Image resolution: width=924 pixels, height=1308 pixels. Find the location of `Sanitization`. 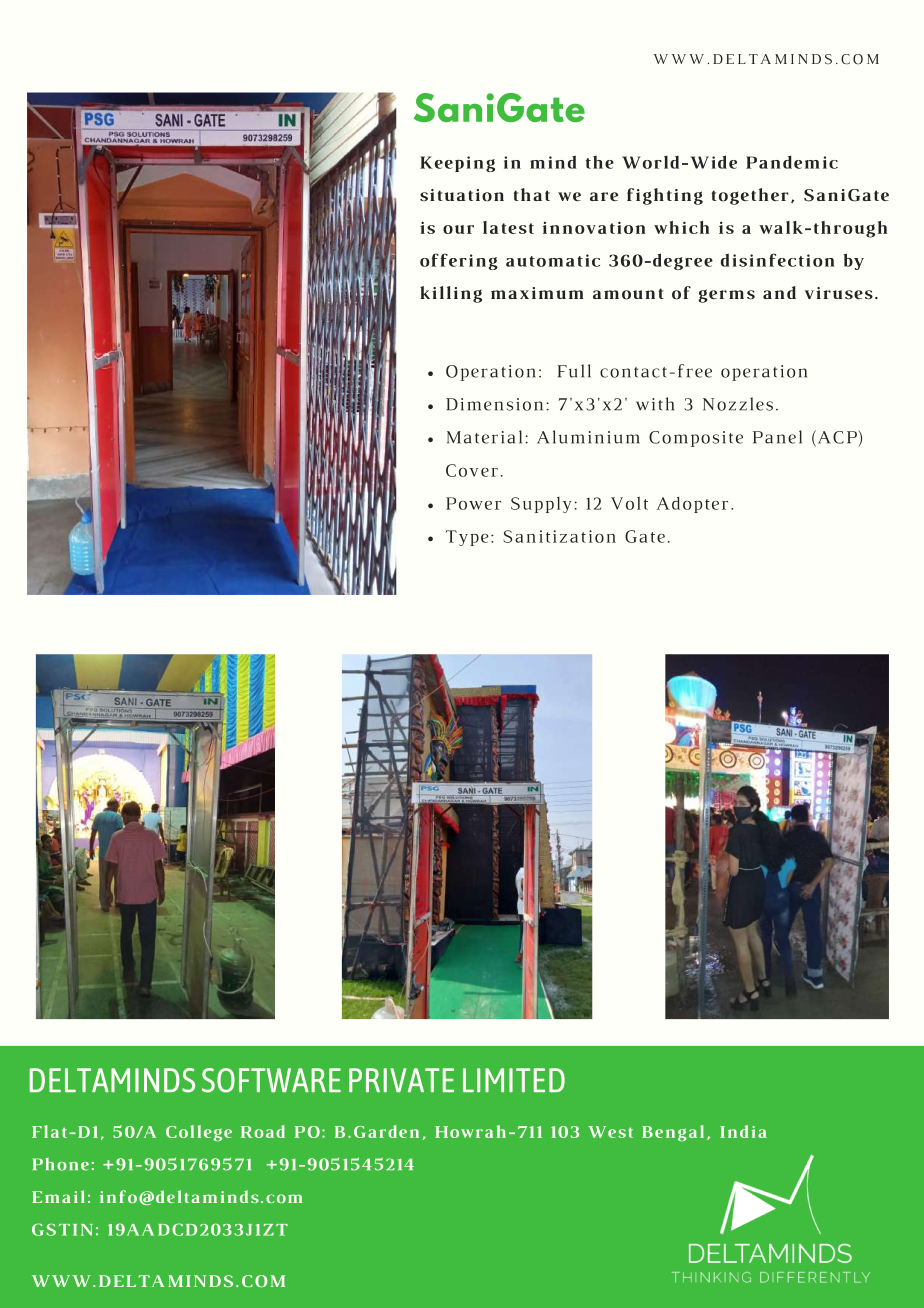

Sanitization is located at coordinates (559, 536).
